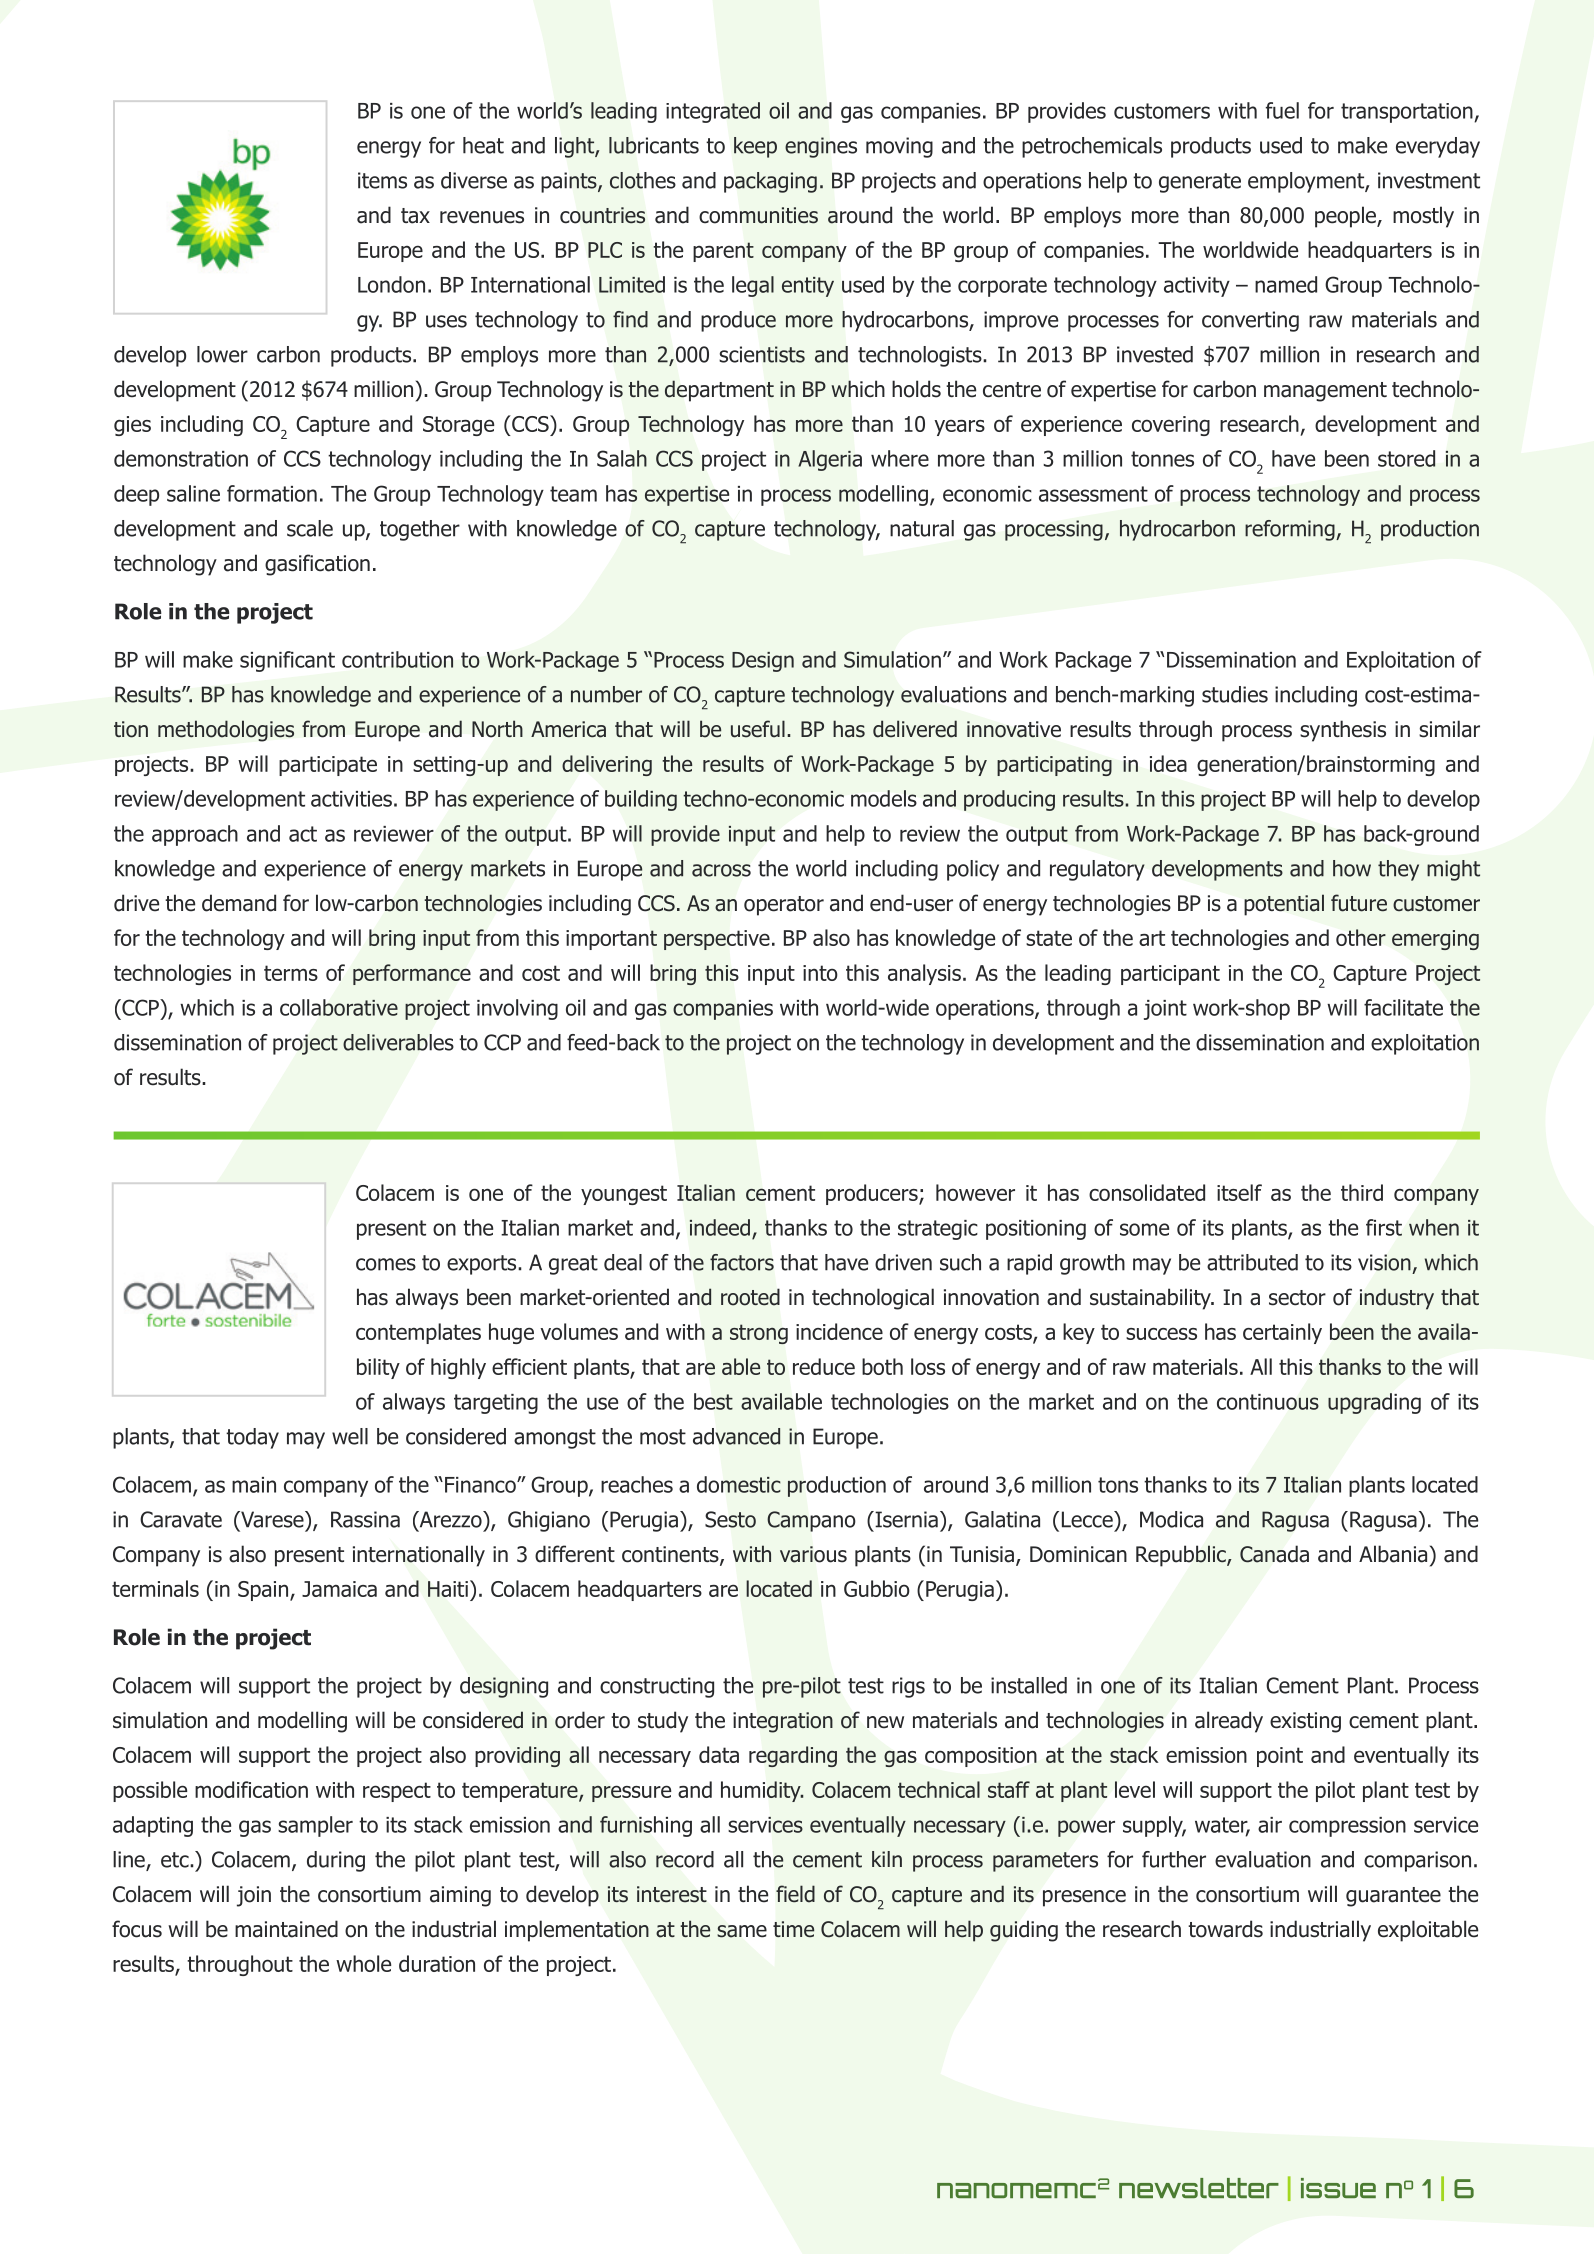 This document has height=2254, width=1594. What do you see at coordinates (1235, 694) in the document?
I see `studies` at bounding box center [1235, 694].
